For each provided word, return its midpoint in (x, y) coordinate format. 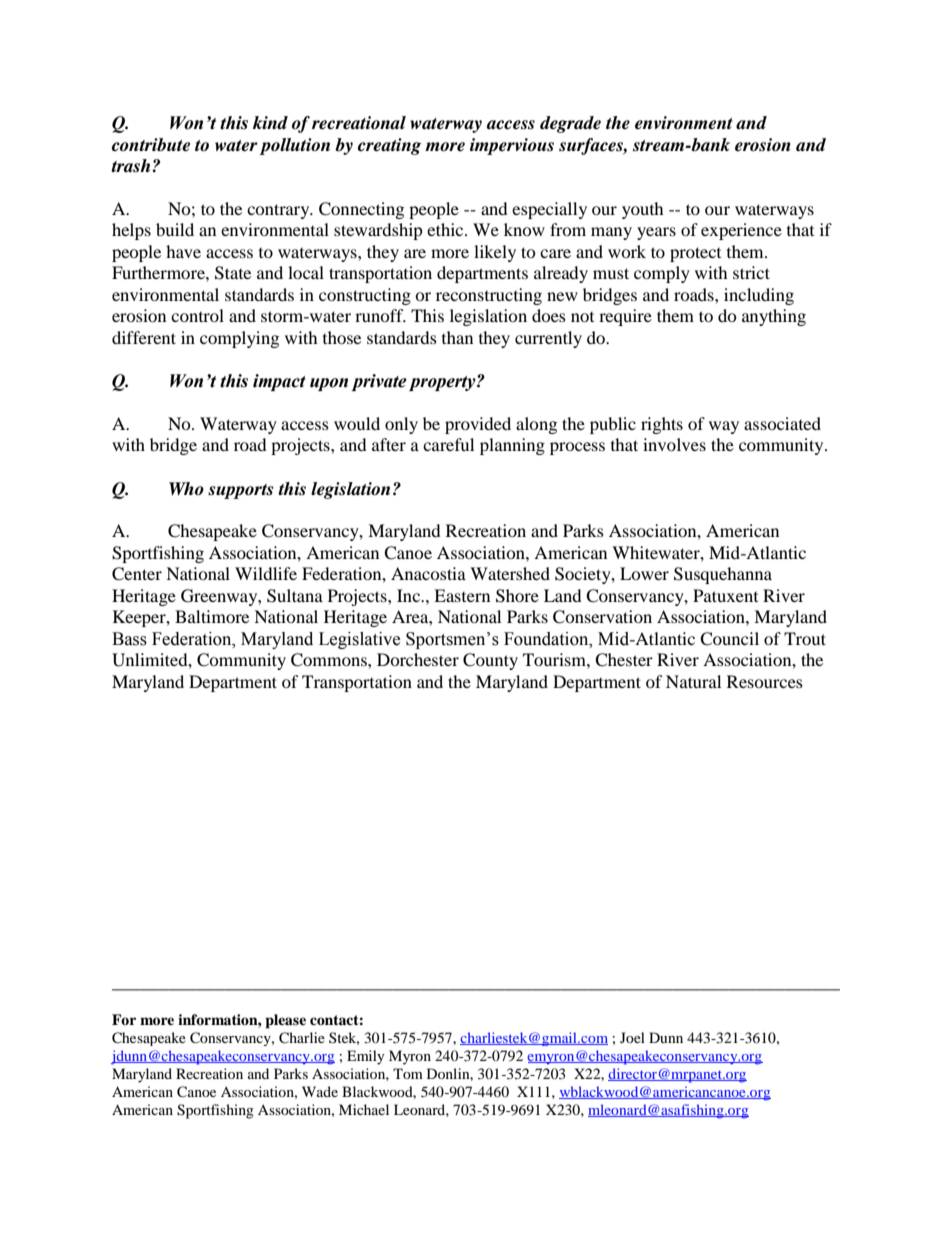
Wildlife (266, 573)
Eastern (462, 595)
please (285, 1021)
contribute (151, 145)
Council (729, 639)
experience (741, 231)
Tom (408, 1073)
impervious (512, 146)
